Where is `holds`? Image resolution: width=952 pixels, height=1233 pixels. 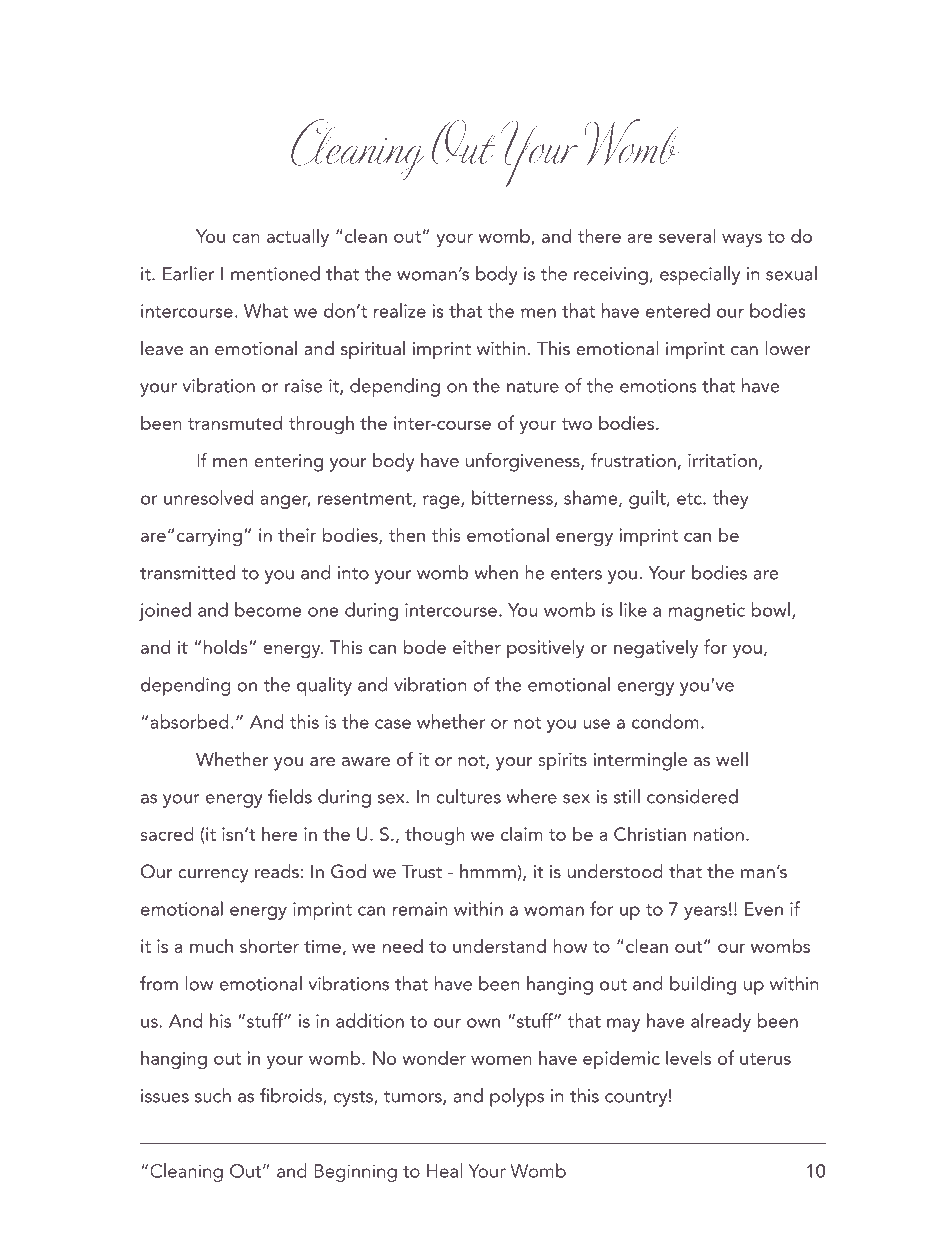 holds is located at coordinates (227, 646).
